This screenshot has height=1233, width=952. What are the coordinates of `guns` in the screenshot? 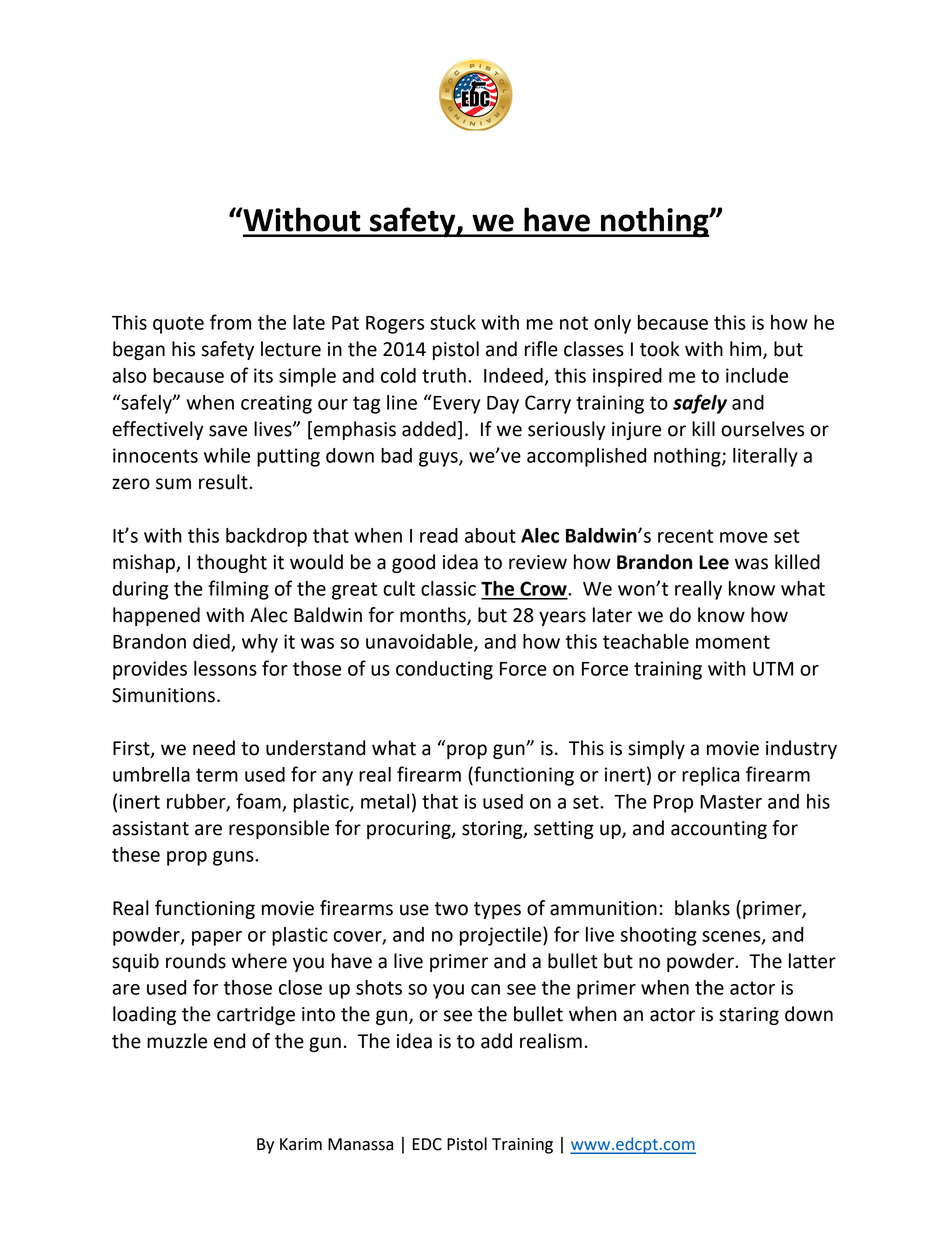 It's located at (234, 858).
